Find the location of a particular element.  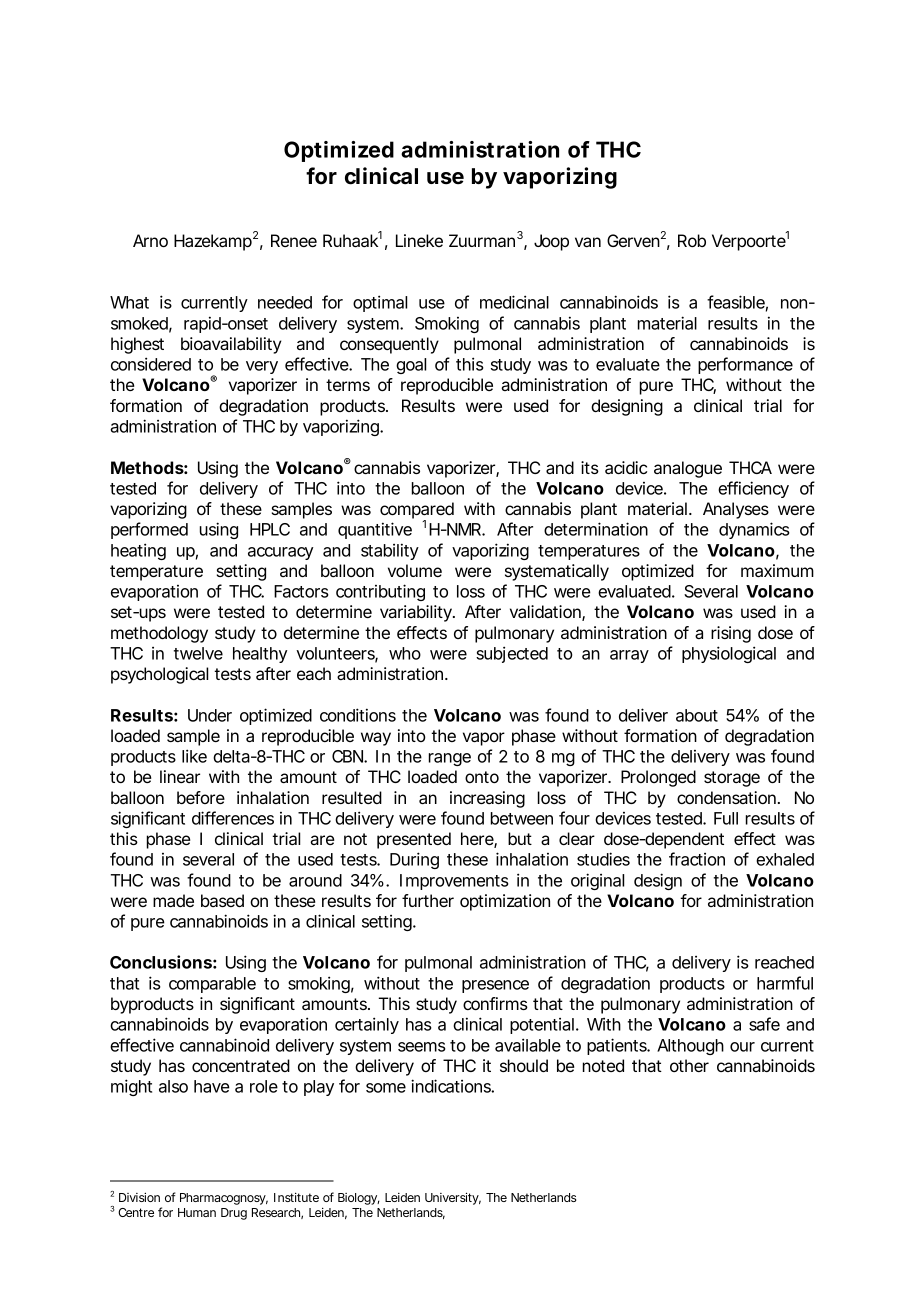

Under is located at coordinates (210, 715).
